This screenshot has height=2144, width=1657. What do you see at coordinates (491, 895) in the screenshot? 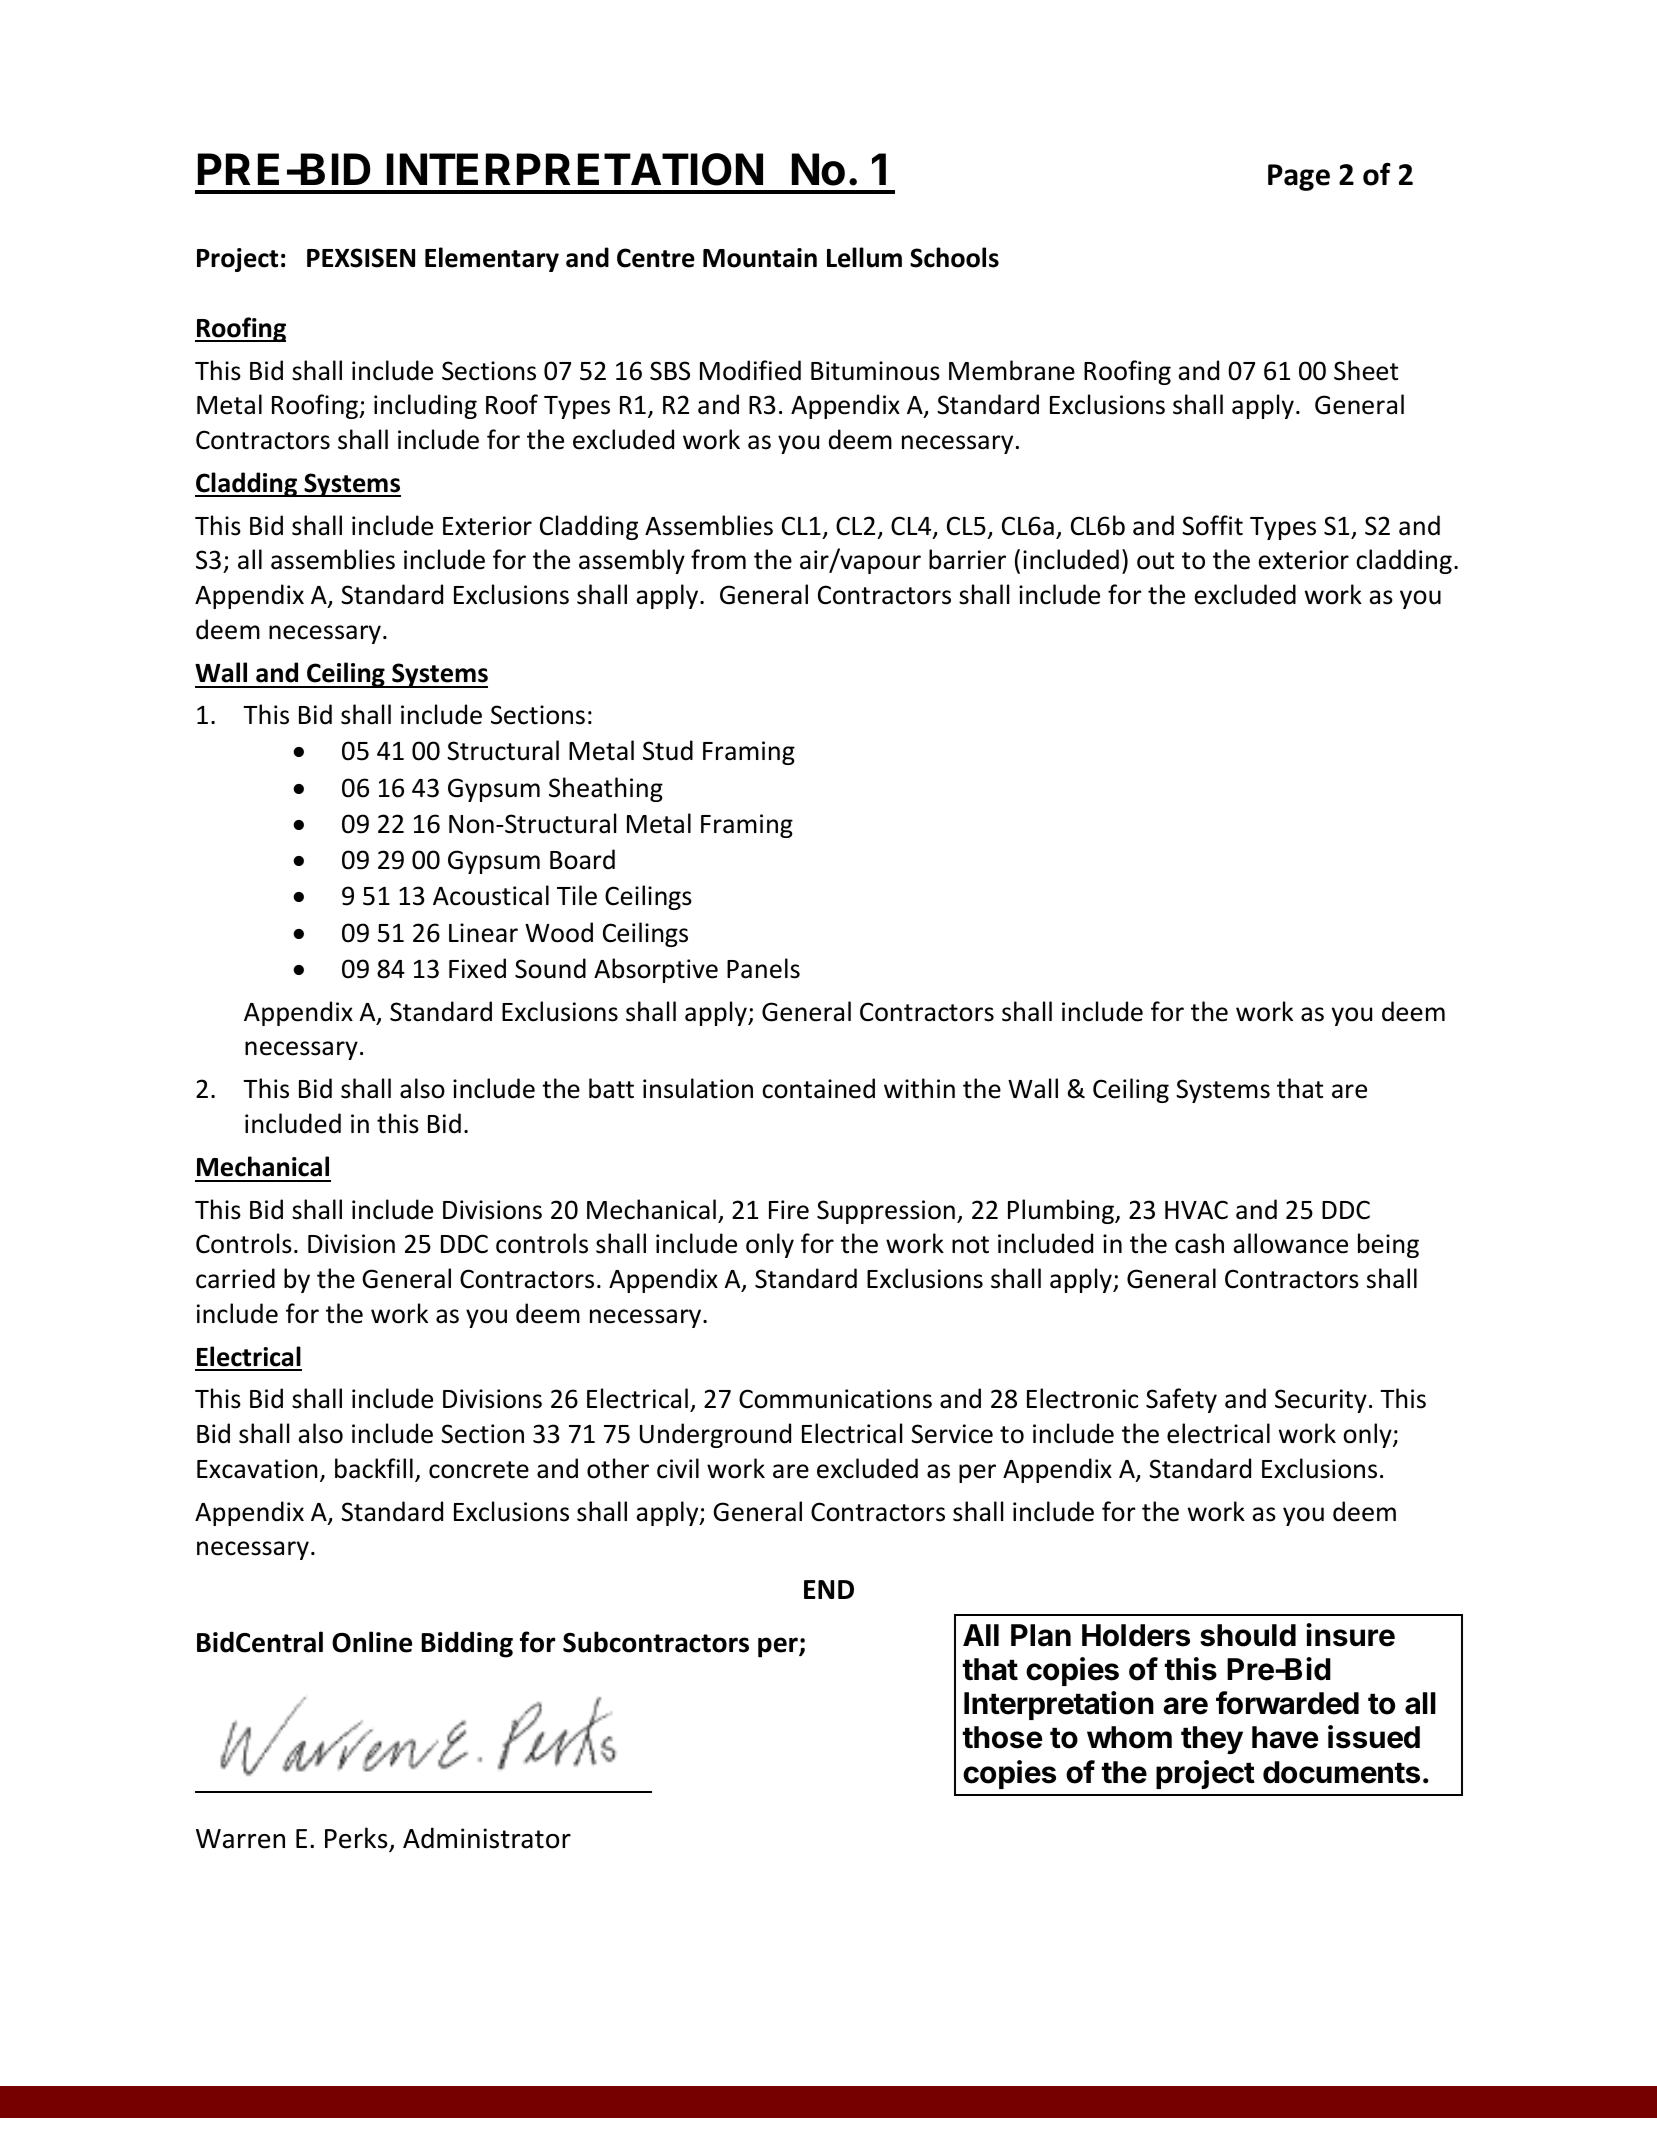
I see `Acoustical` at bounding box center [491, 895].
